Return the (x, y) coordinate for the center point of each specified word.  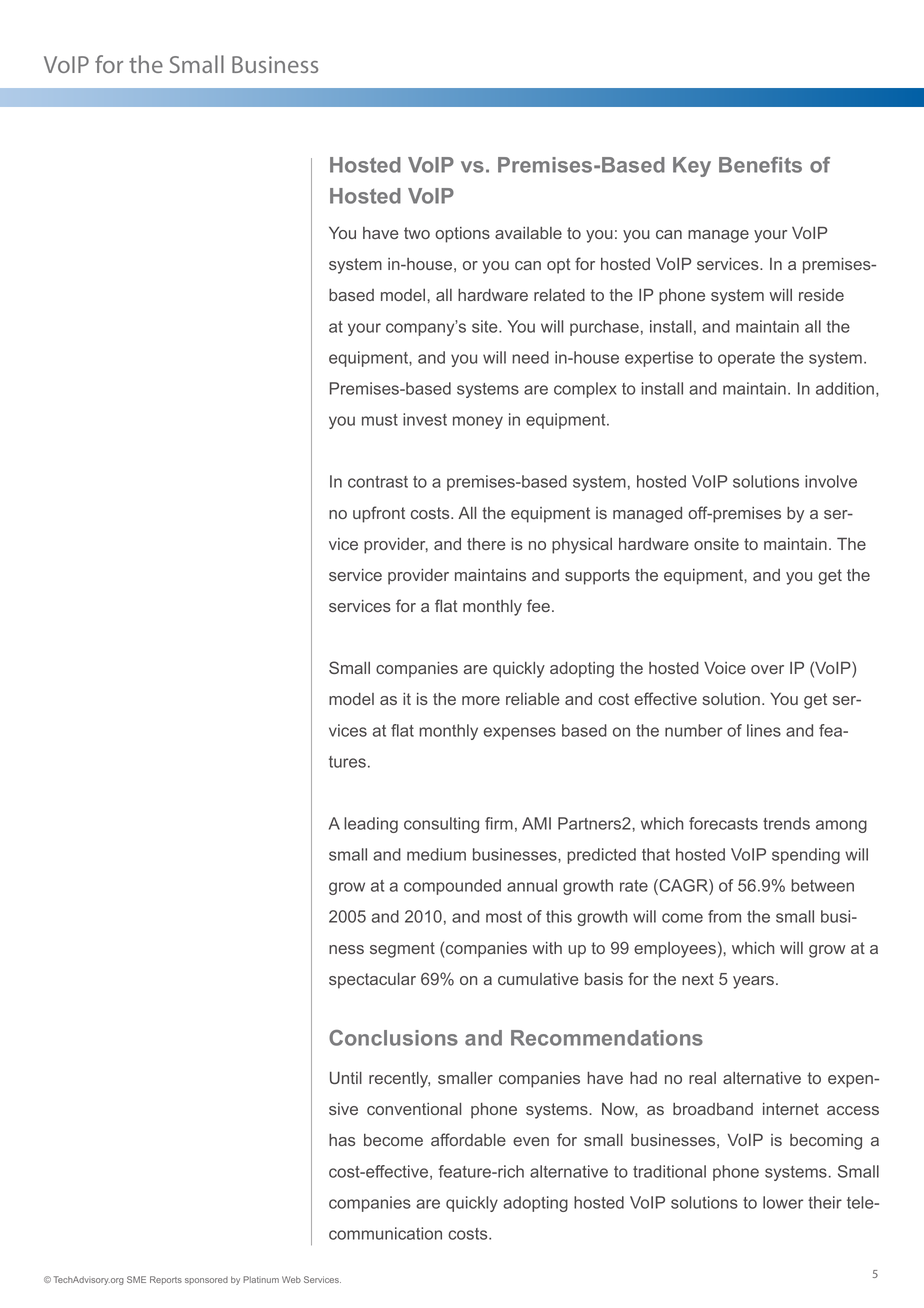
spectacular (372, 981)
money (478, 422)
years (753, 982)
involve (831, 481)
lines (764, 730)
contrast (378, 482)
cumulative (538, 979)
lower (783, 1202)
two (417, 233)
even (531, 1141)
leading (371, 825)
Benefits (760, 165)
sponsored (206, 1281)
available (528, 233)
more (481, 700)
